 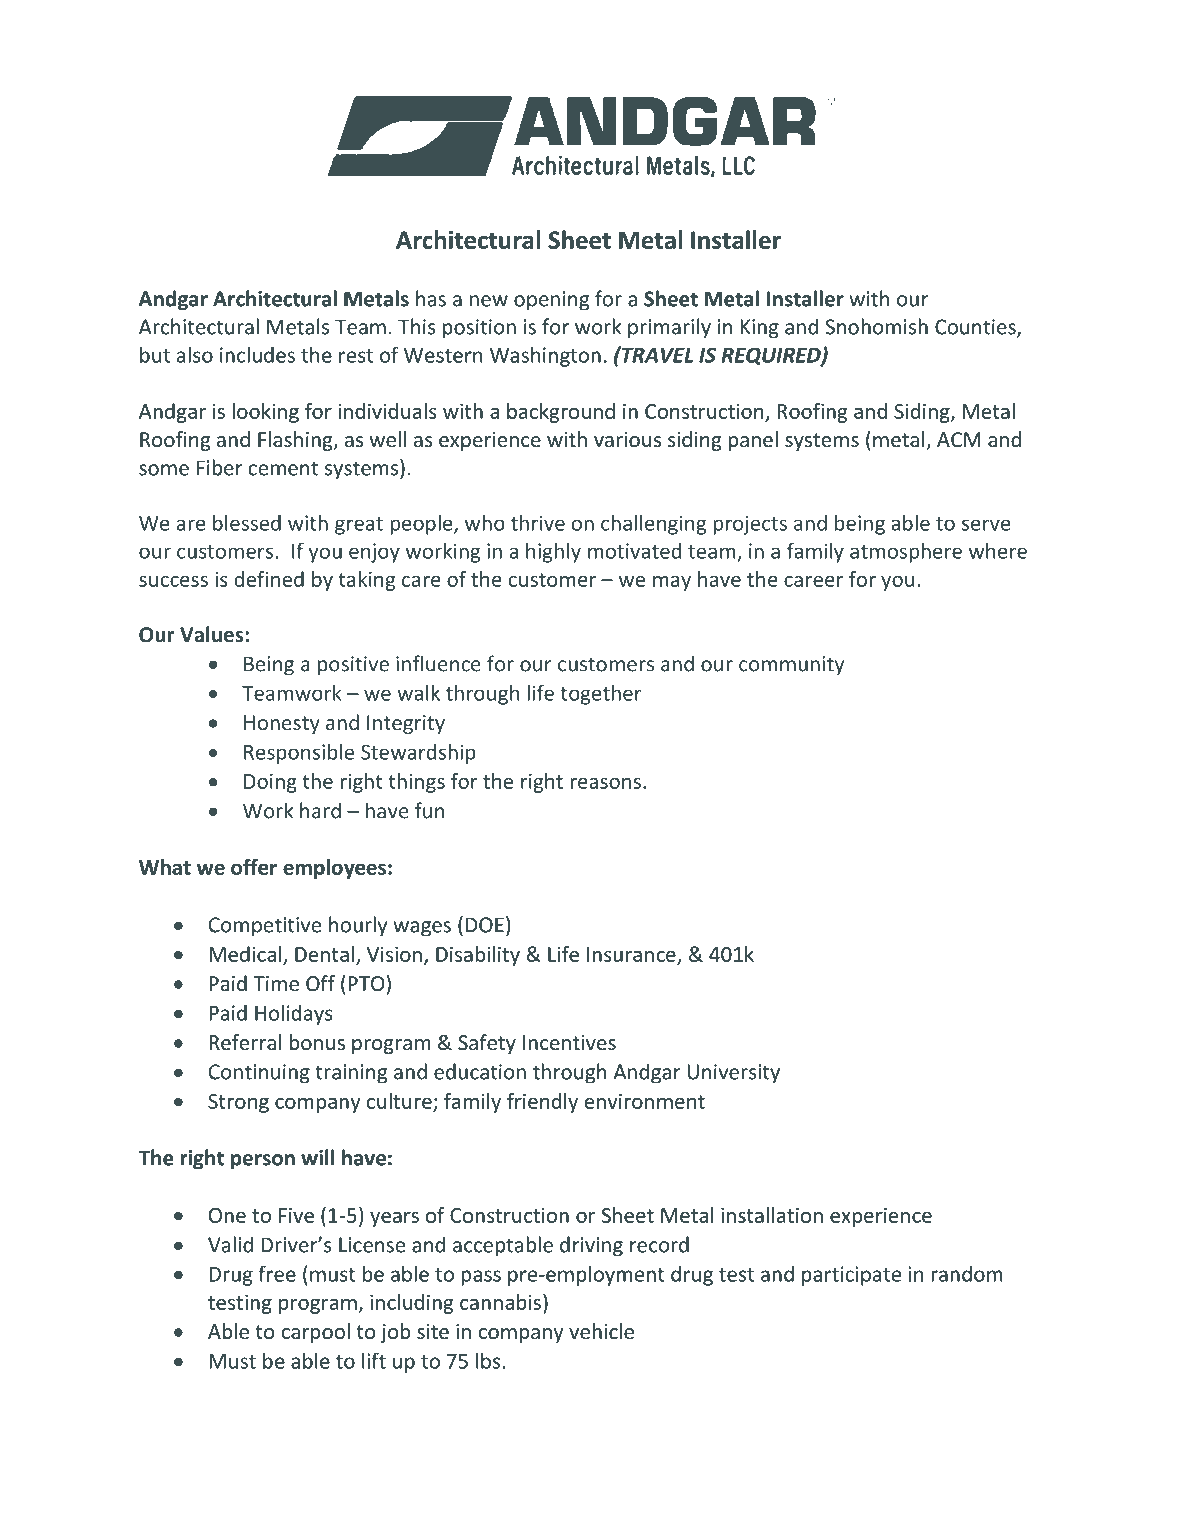 What do you see at coordinates (601, 1331) in the page?
I see `vehicle` at bounding box center [601, 1331].
